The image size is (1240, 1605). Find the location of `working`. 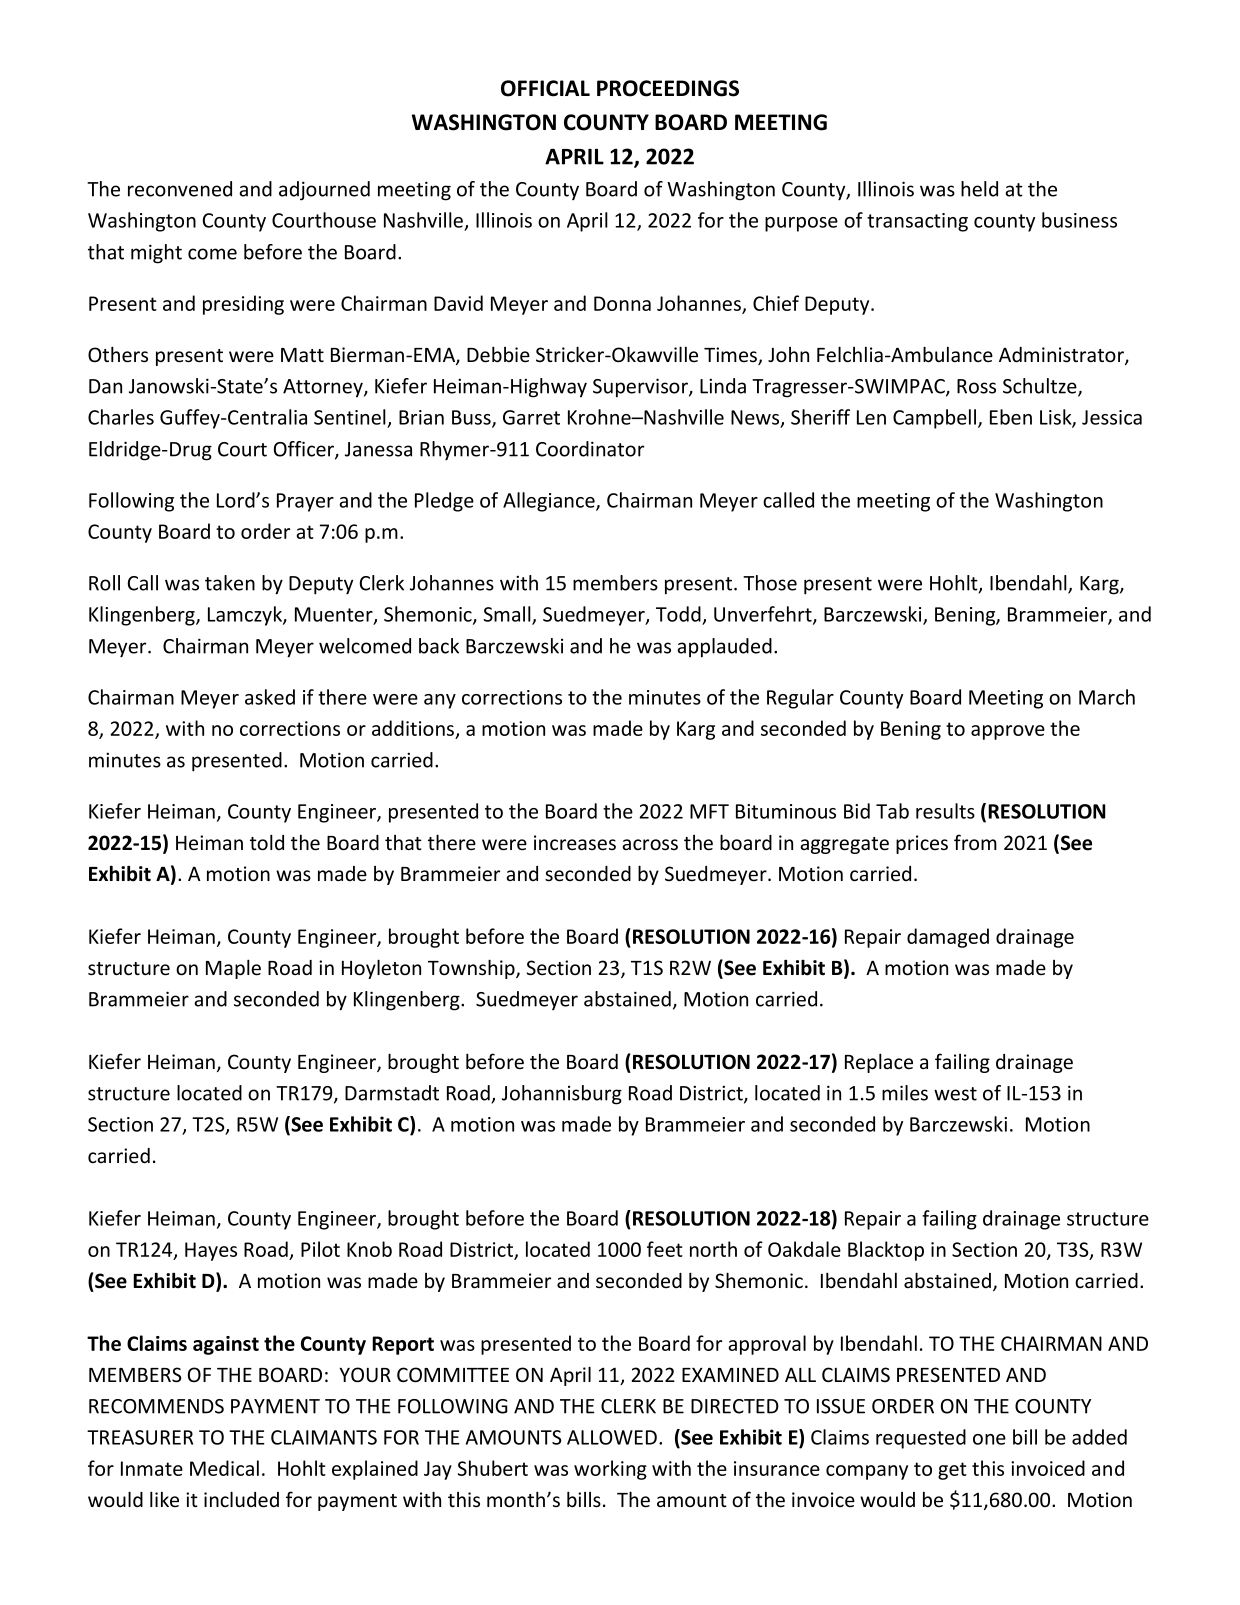

working is located at coordinates (610, 1470).
